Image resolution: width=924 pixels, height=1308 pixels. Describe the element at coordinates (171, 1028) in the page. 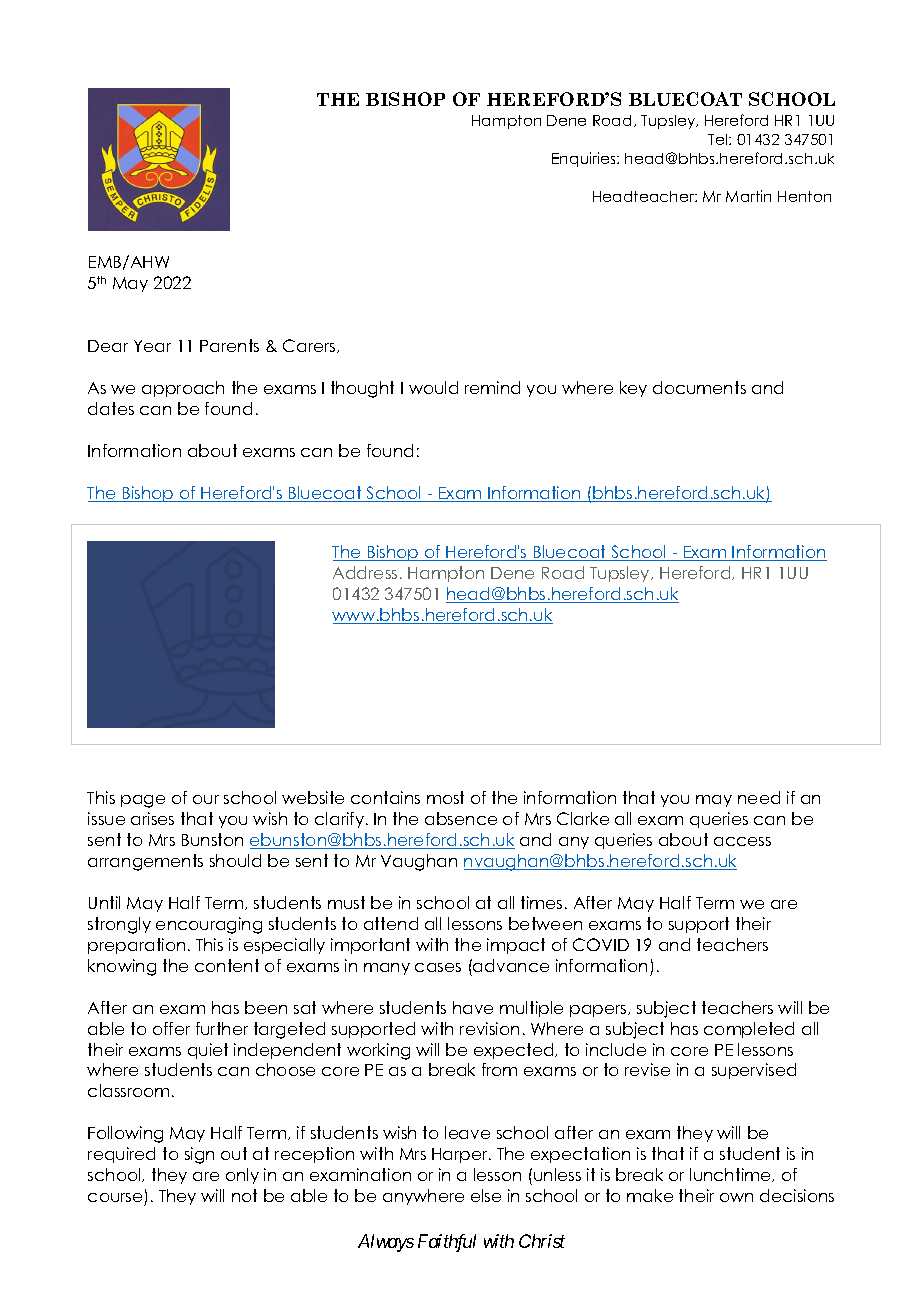

I see `offer` at that location.
